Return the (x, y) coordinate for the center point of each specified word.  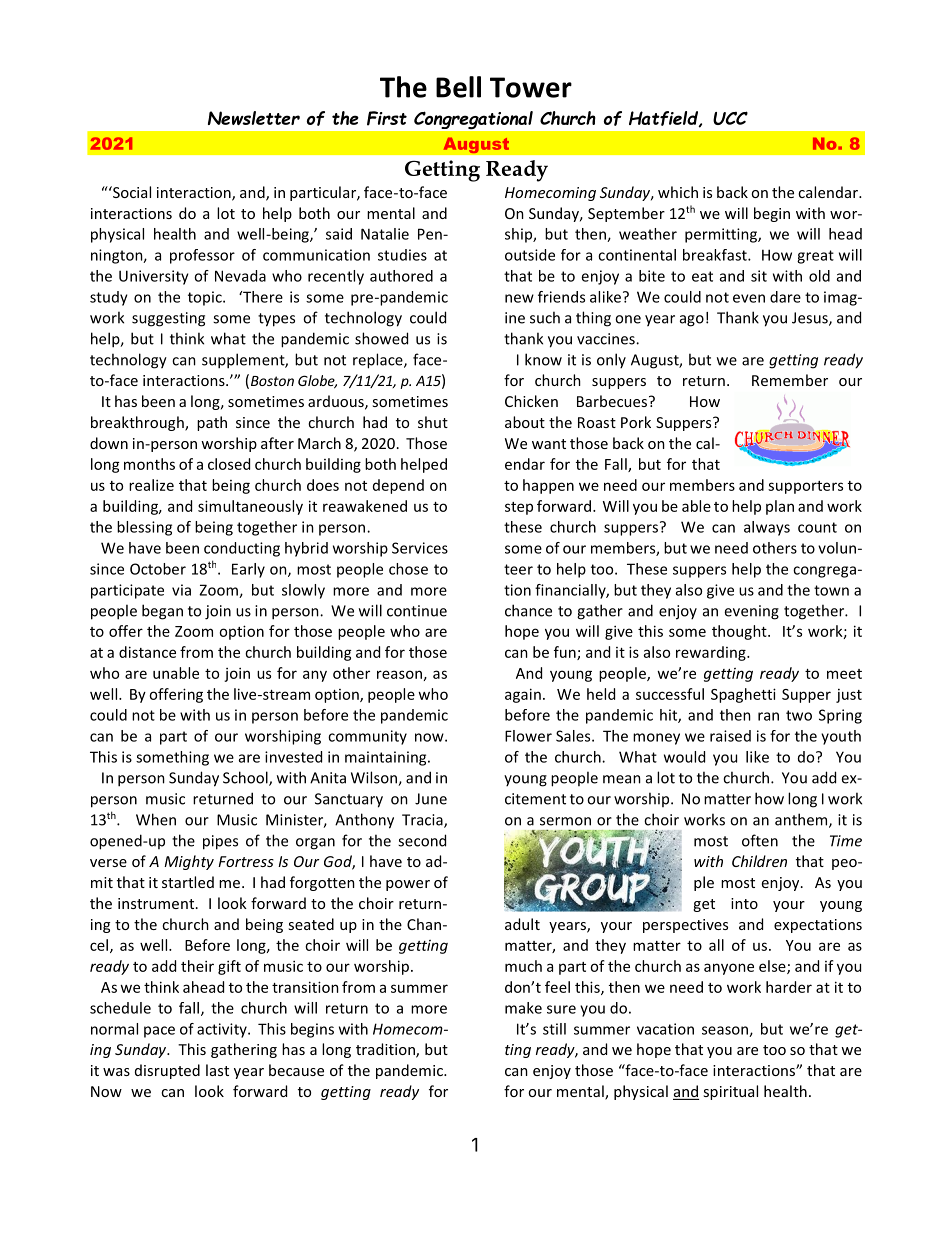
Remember (790, 380)
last (217, 1070)
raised (730, 736)
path (212, 423)
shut (433, 422)
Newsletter (254, 118)
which (678, 192)
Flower (528, 736)
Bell (458, 87)
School (246, 778)
